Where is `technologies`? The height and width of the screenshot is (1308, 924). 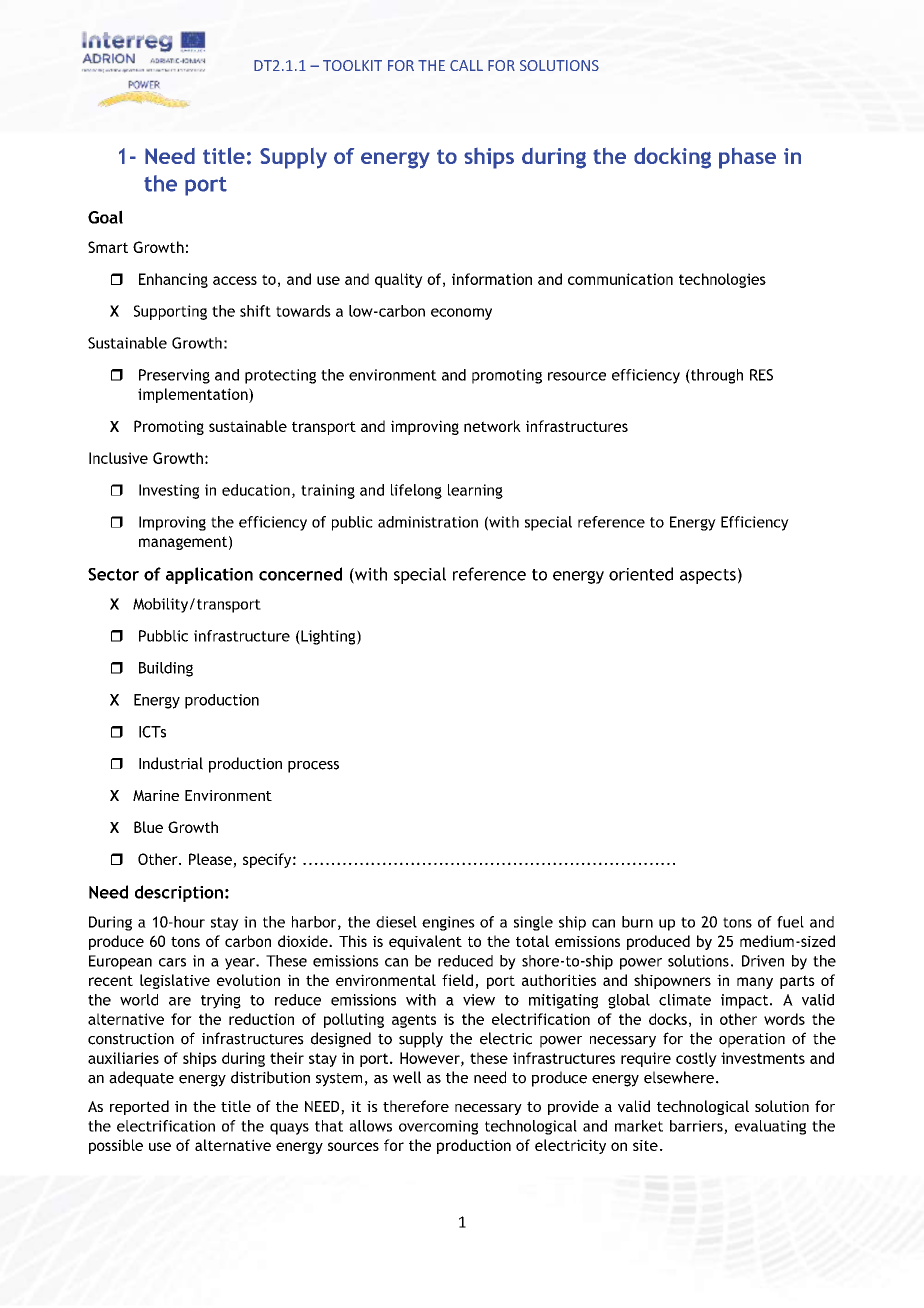 technologies is located at coordinates (722, 280).
